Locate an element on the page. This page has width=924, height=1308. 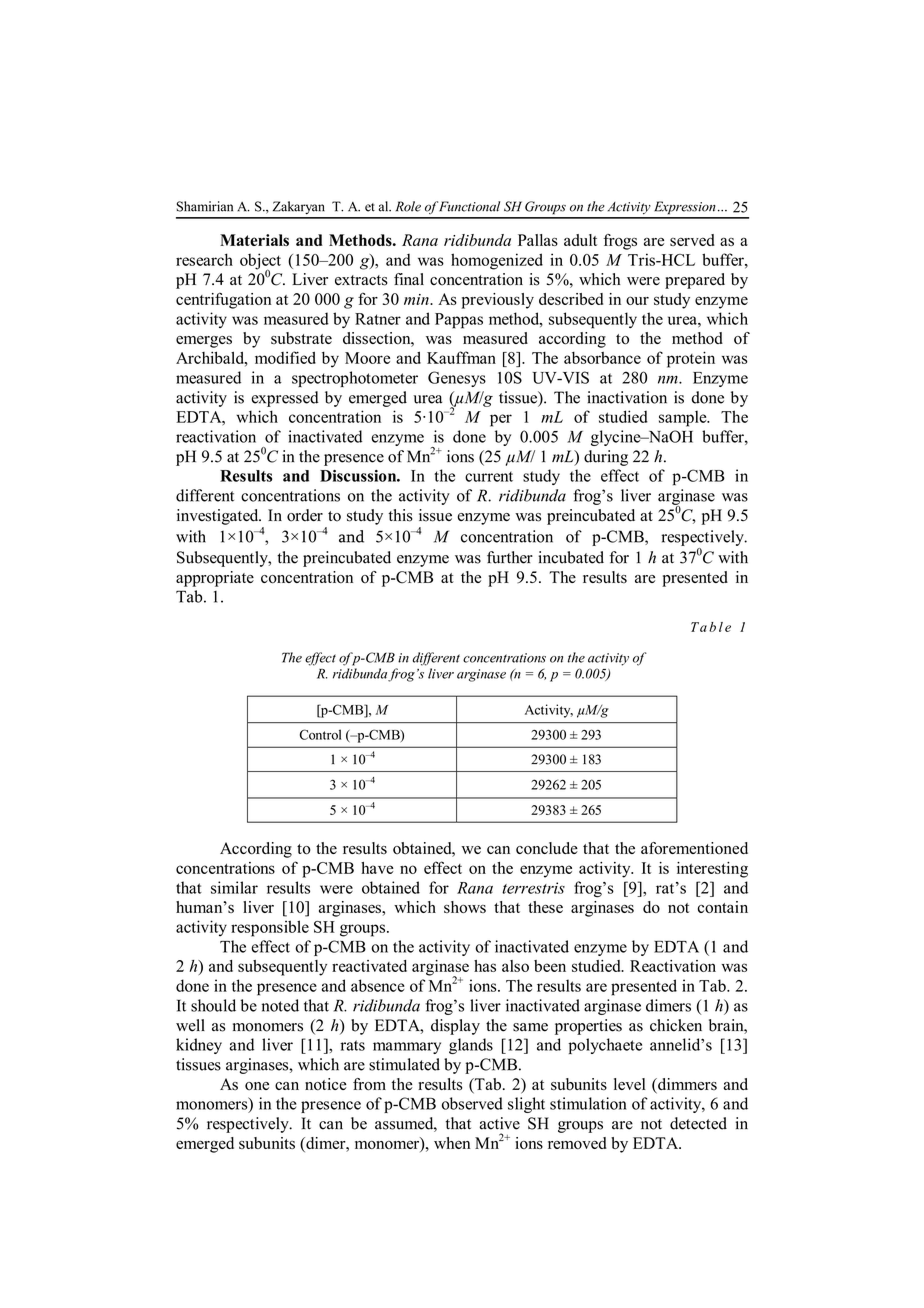
prepared is located at coordinates (695, 281).
